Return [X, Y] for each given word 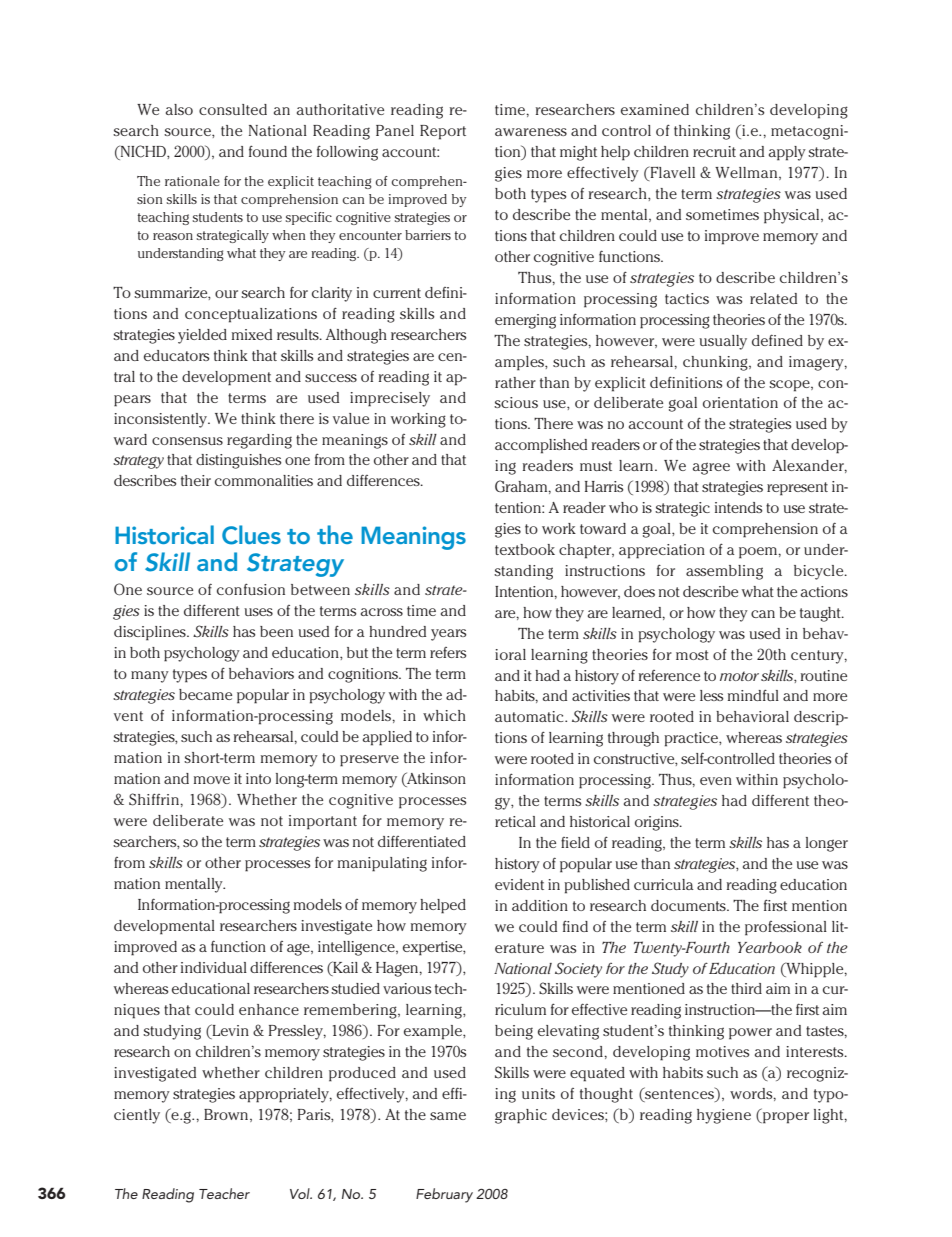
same [448, 1116]
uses [258, 612]
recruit [714, 151]
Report [443, 132]
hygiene [724, 1116]
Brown [227, 1115]
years [449, 635]
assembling [724, 572]
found [268, 151]
